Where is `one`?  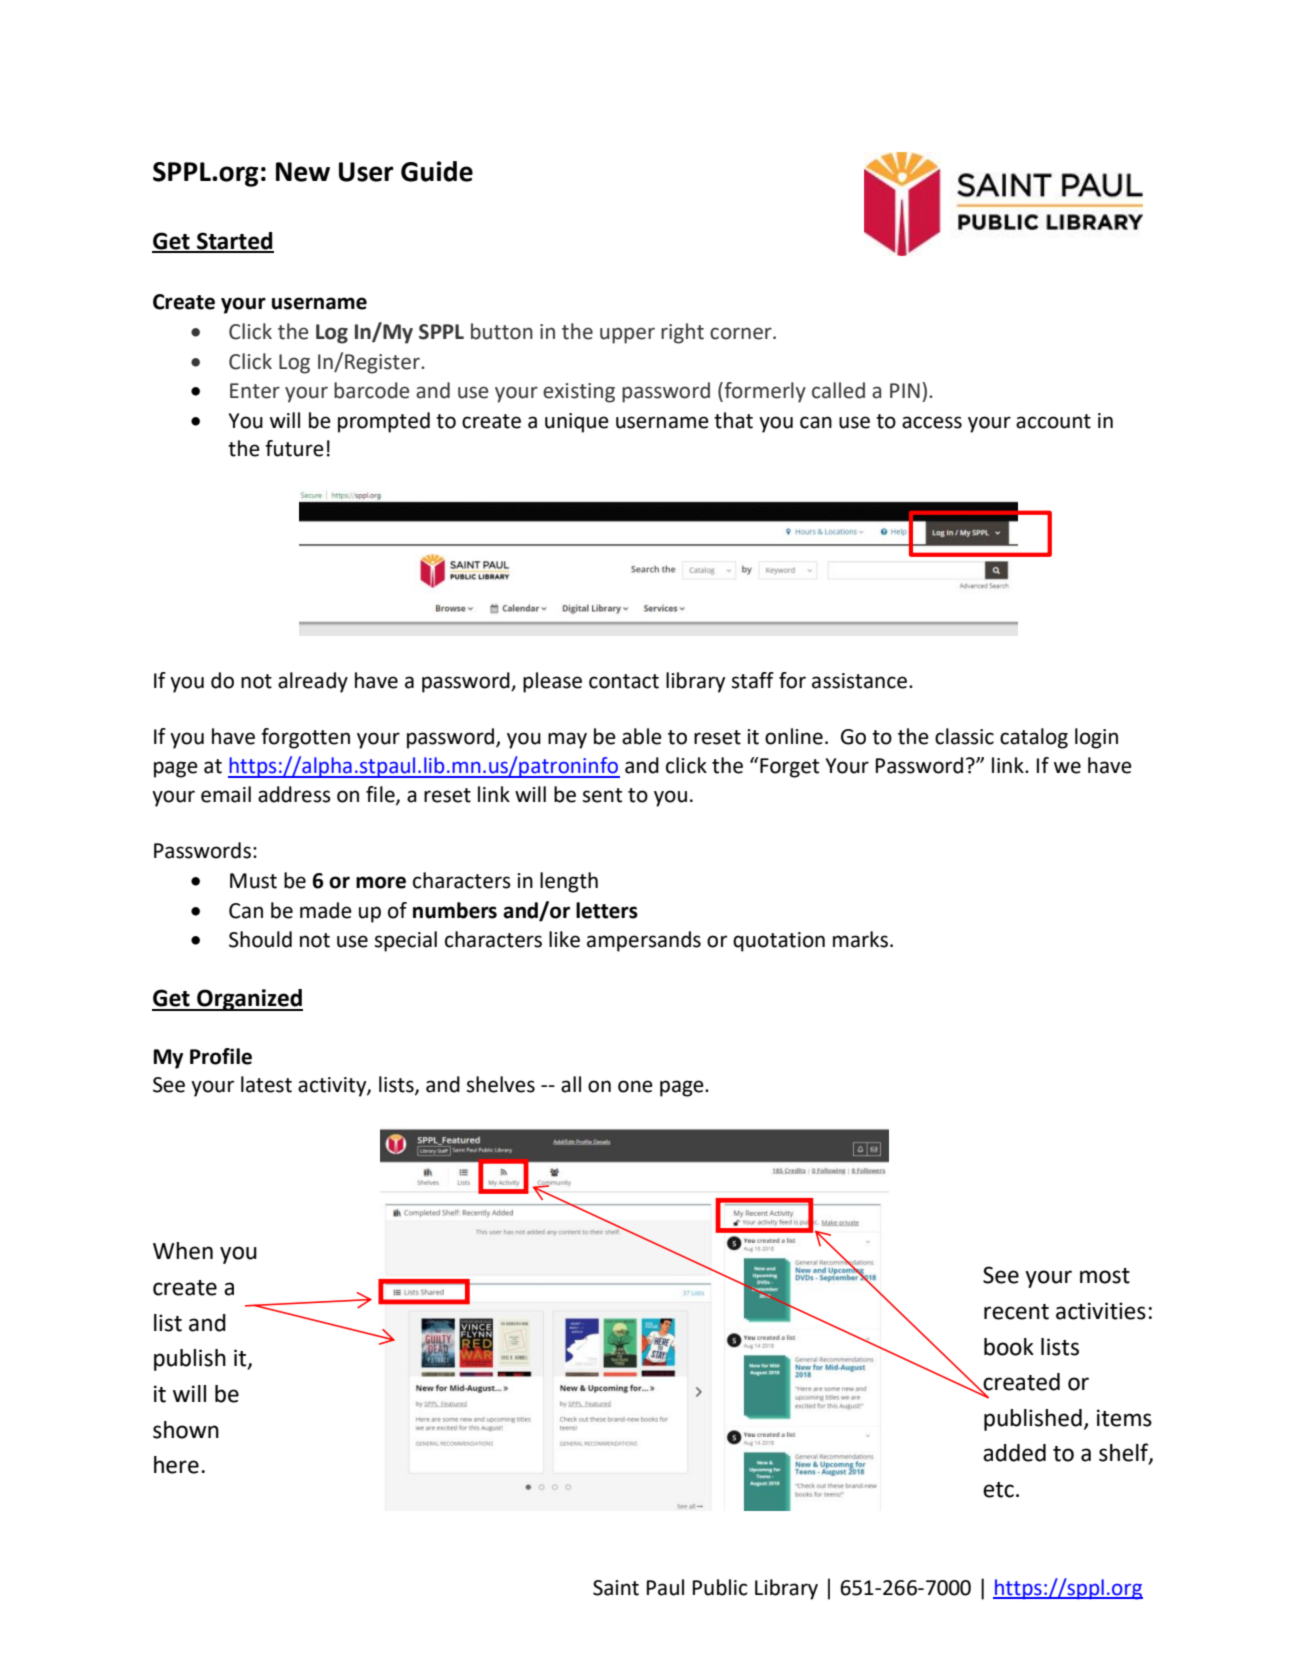 one is located at coordinates (635, 1086).
